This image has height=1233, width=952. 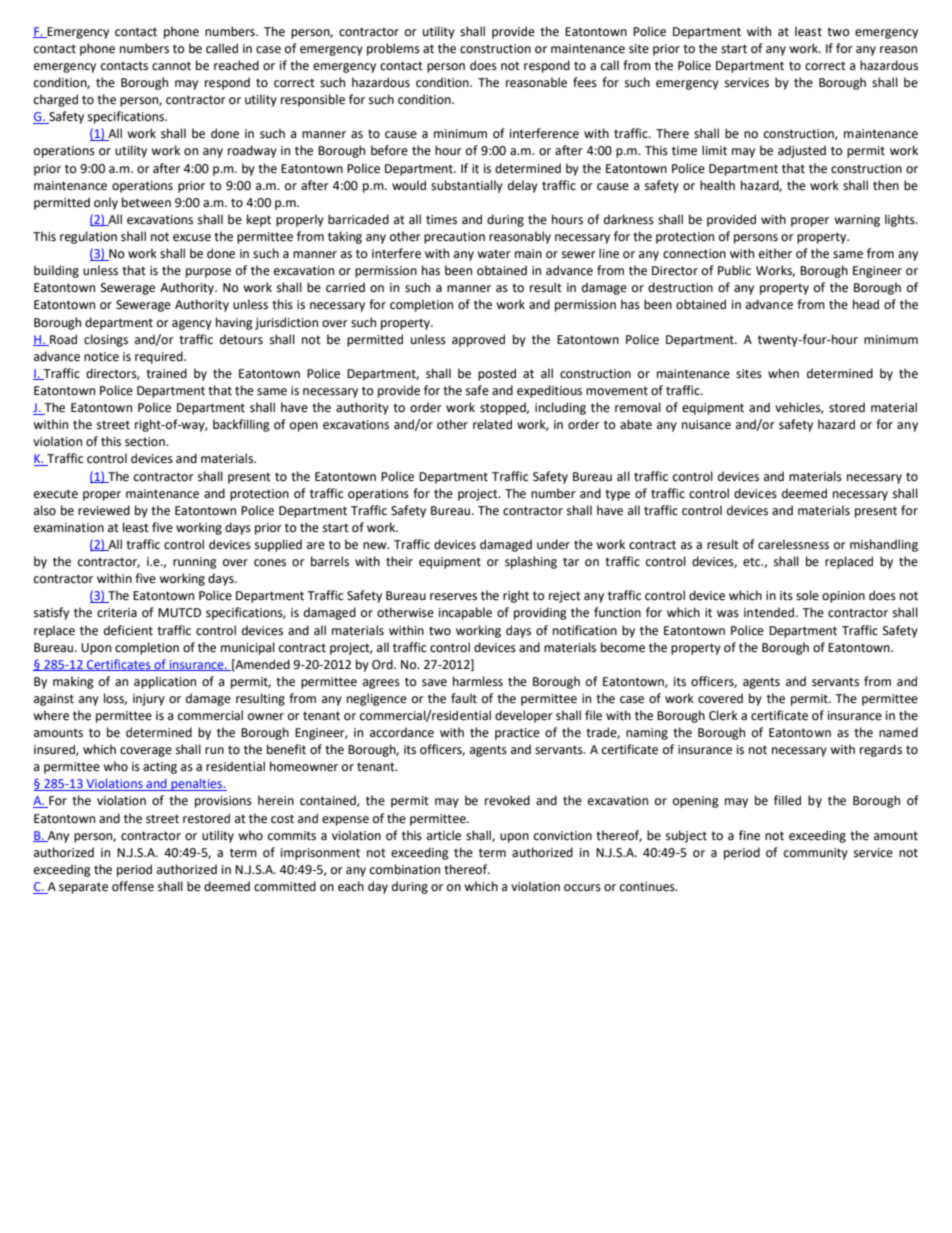 What do you see at coordinates (816, 854) in the image?
I see `community` at bounding box center [816, 854].
